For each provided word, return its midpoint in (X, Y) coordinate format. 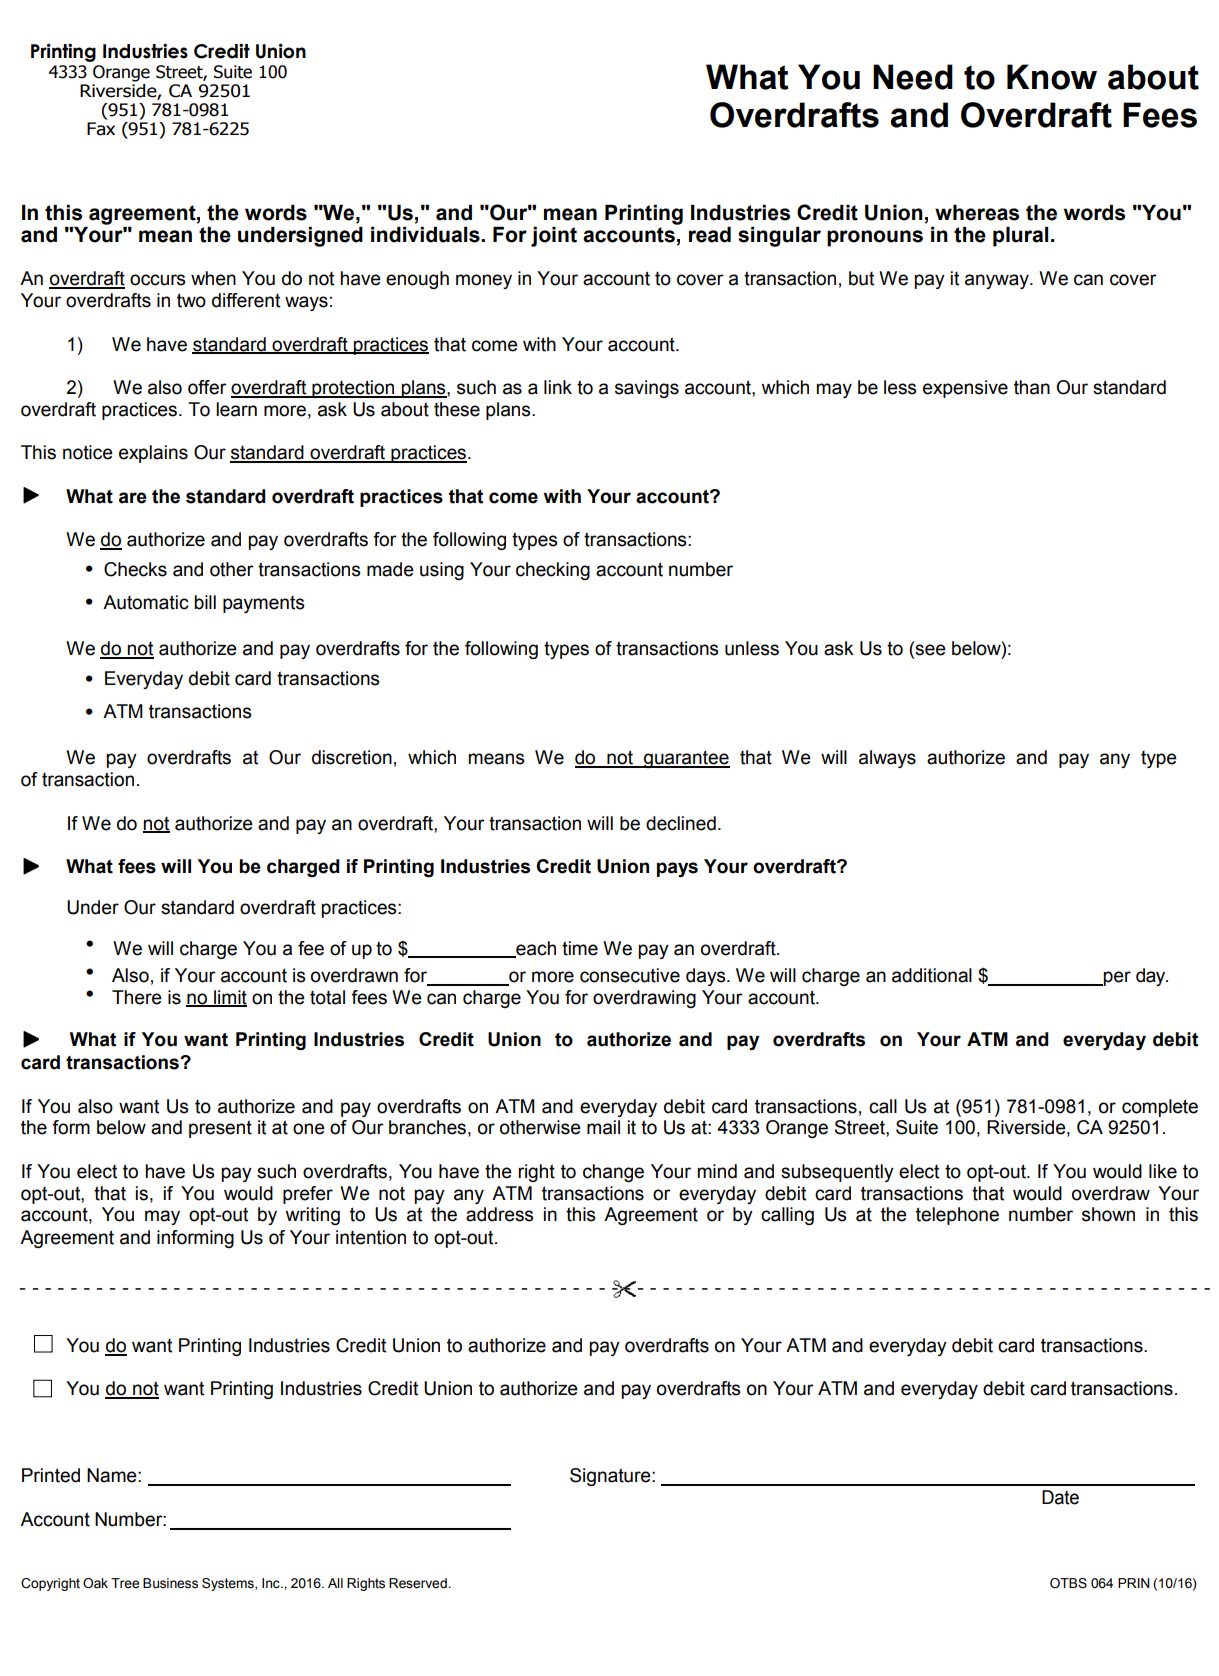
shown (1108, 1214)
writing (312, 1216)
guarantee (686, 759)
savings (647, 389)
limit (229, 998)
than (1032, 387)
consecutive (630, 975)
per (1116, 978)
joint (554, 237)
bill (205, 602)
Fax (101, 129)
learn (236, 409)
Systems (229, 1584)
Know (1052, 77)
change (613, 1173)
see (929, 650)
